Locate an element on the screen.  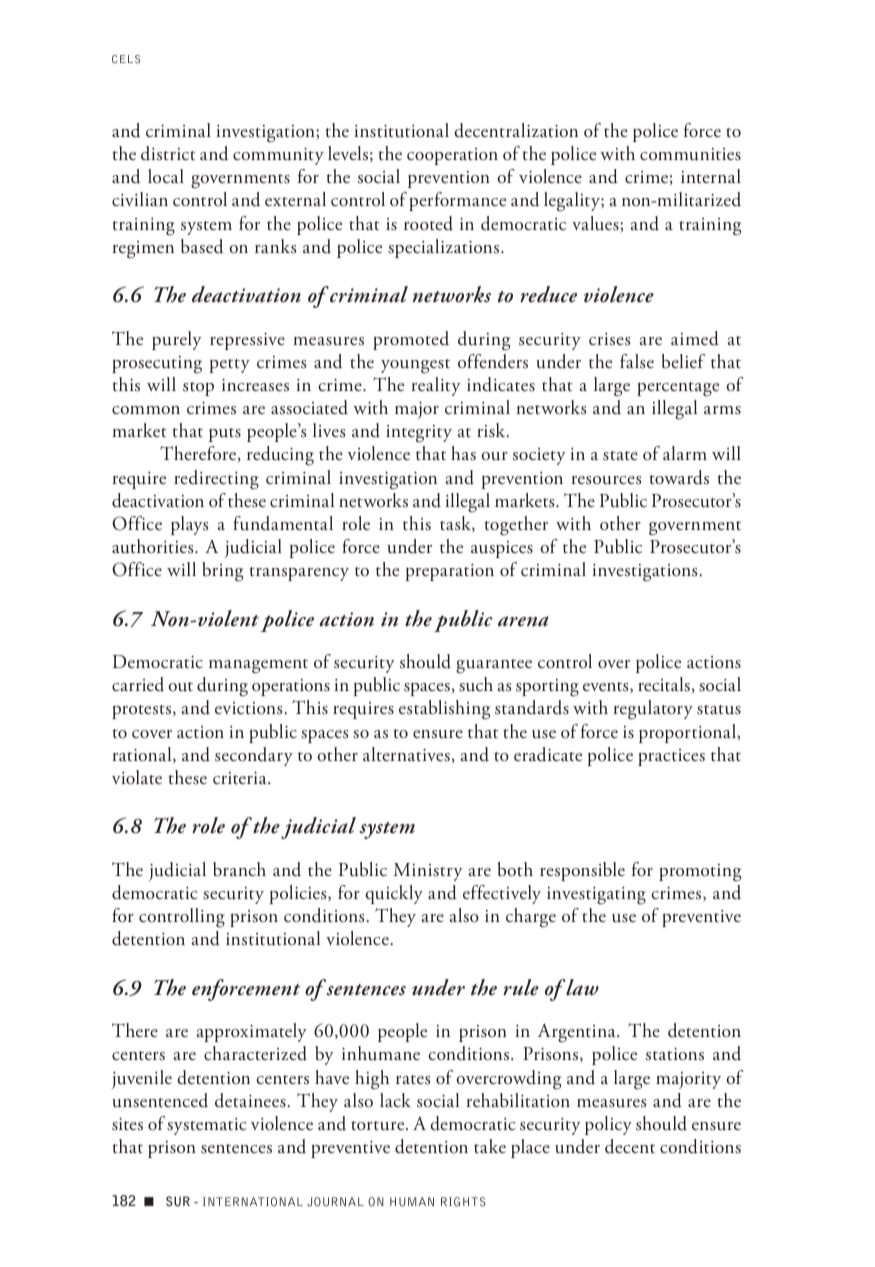
integrity is located at coordinates (419, 434).
